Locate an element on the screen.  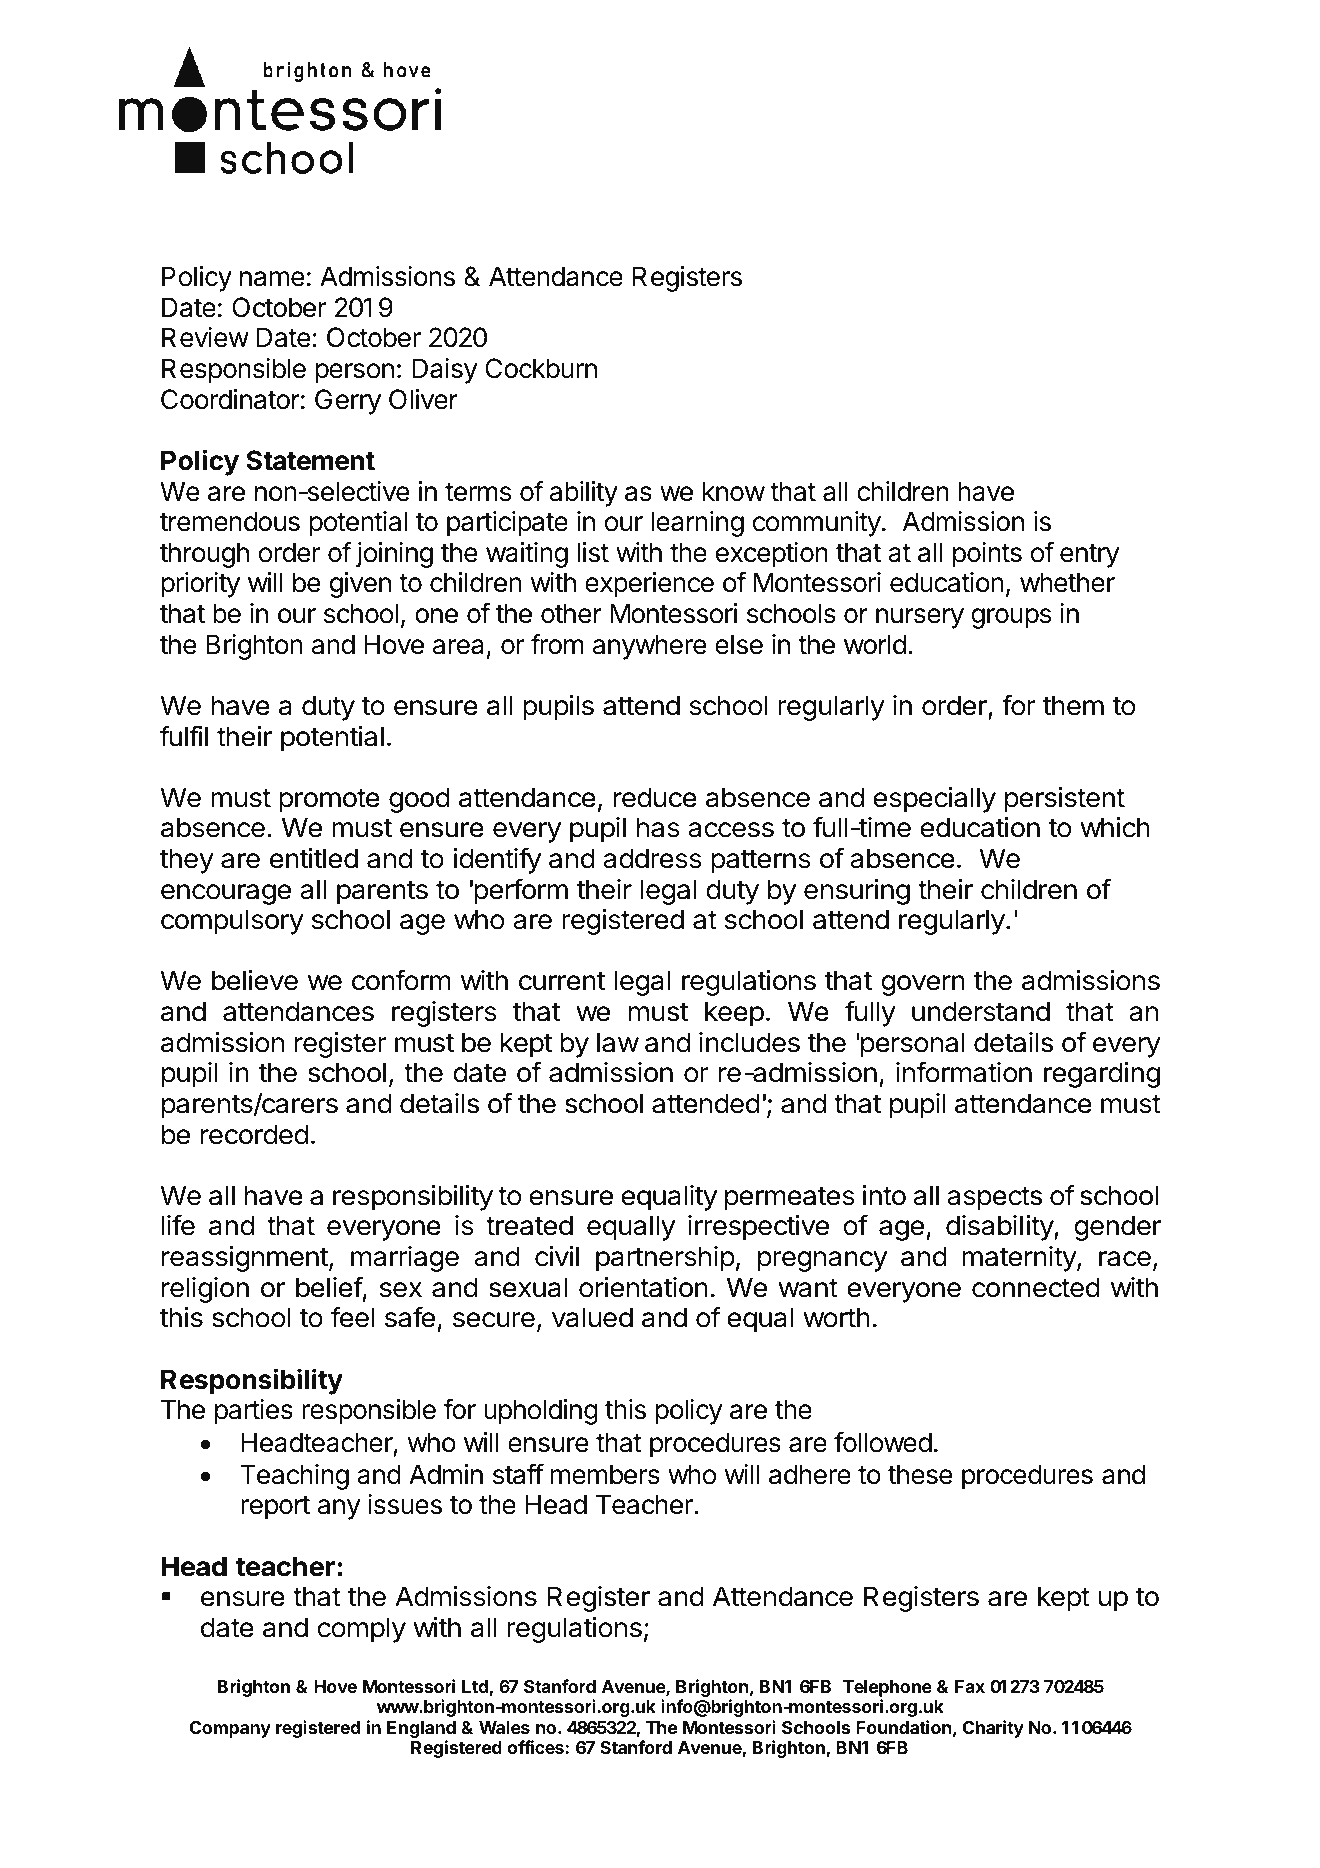
Cockburn is located at coordinates (541, 368).
